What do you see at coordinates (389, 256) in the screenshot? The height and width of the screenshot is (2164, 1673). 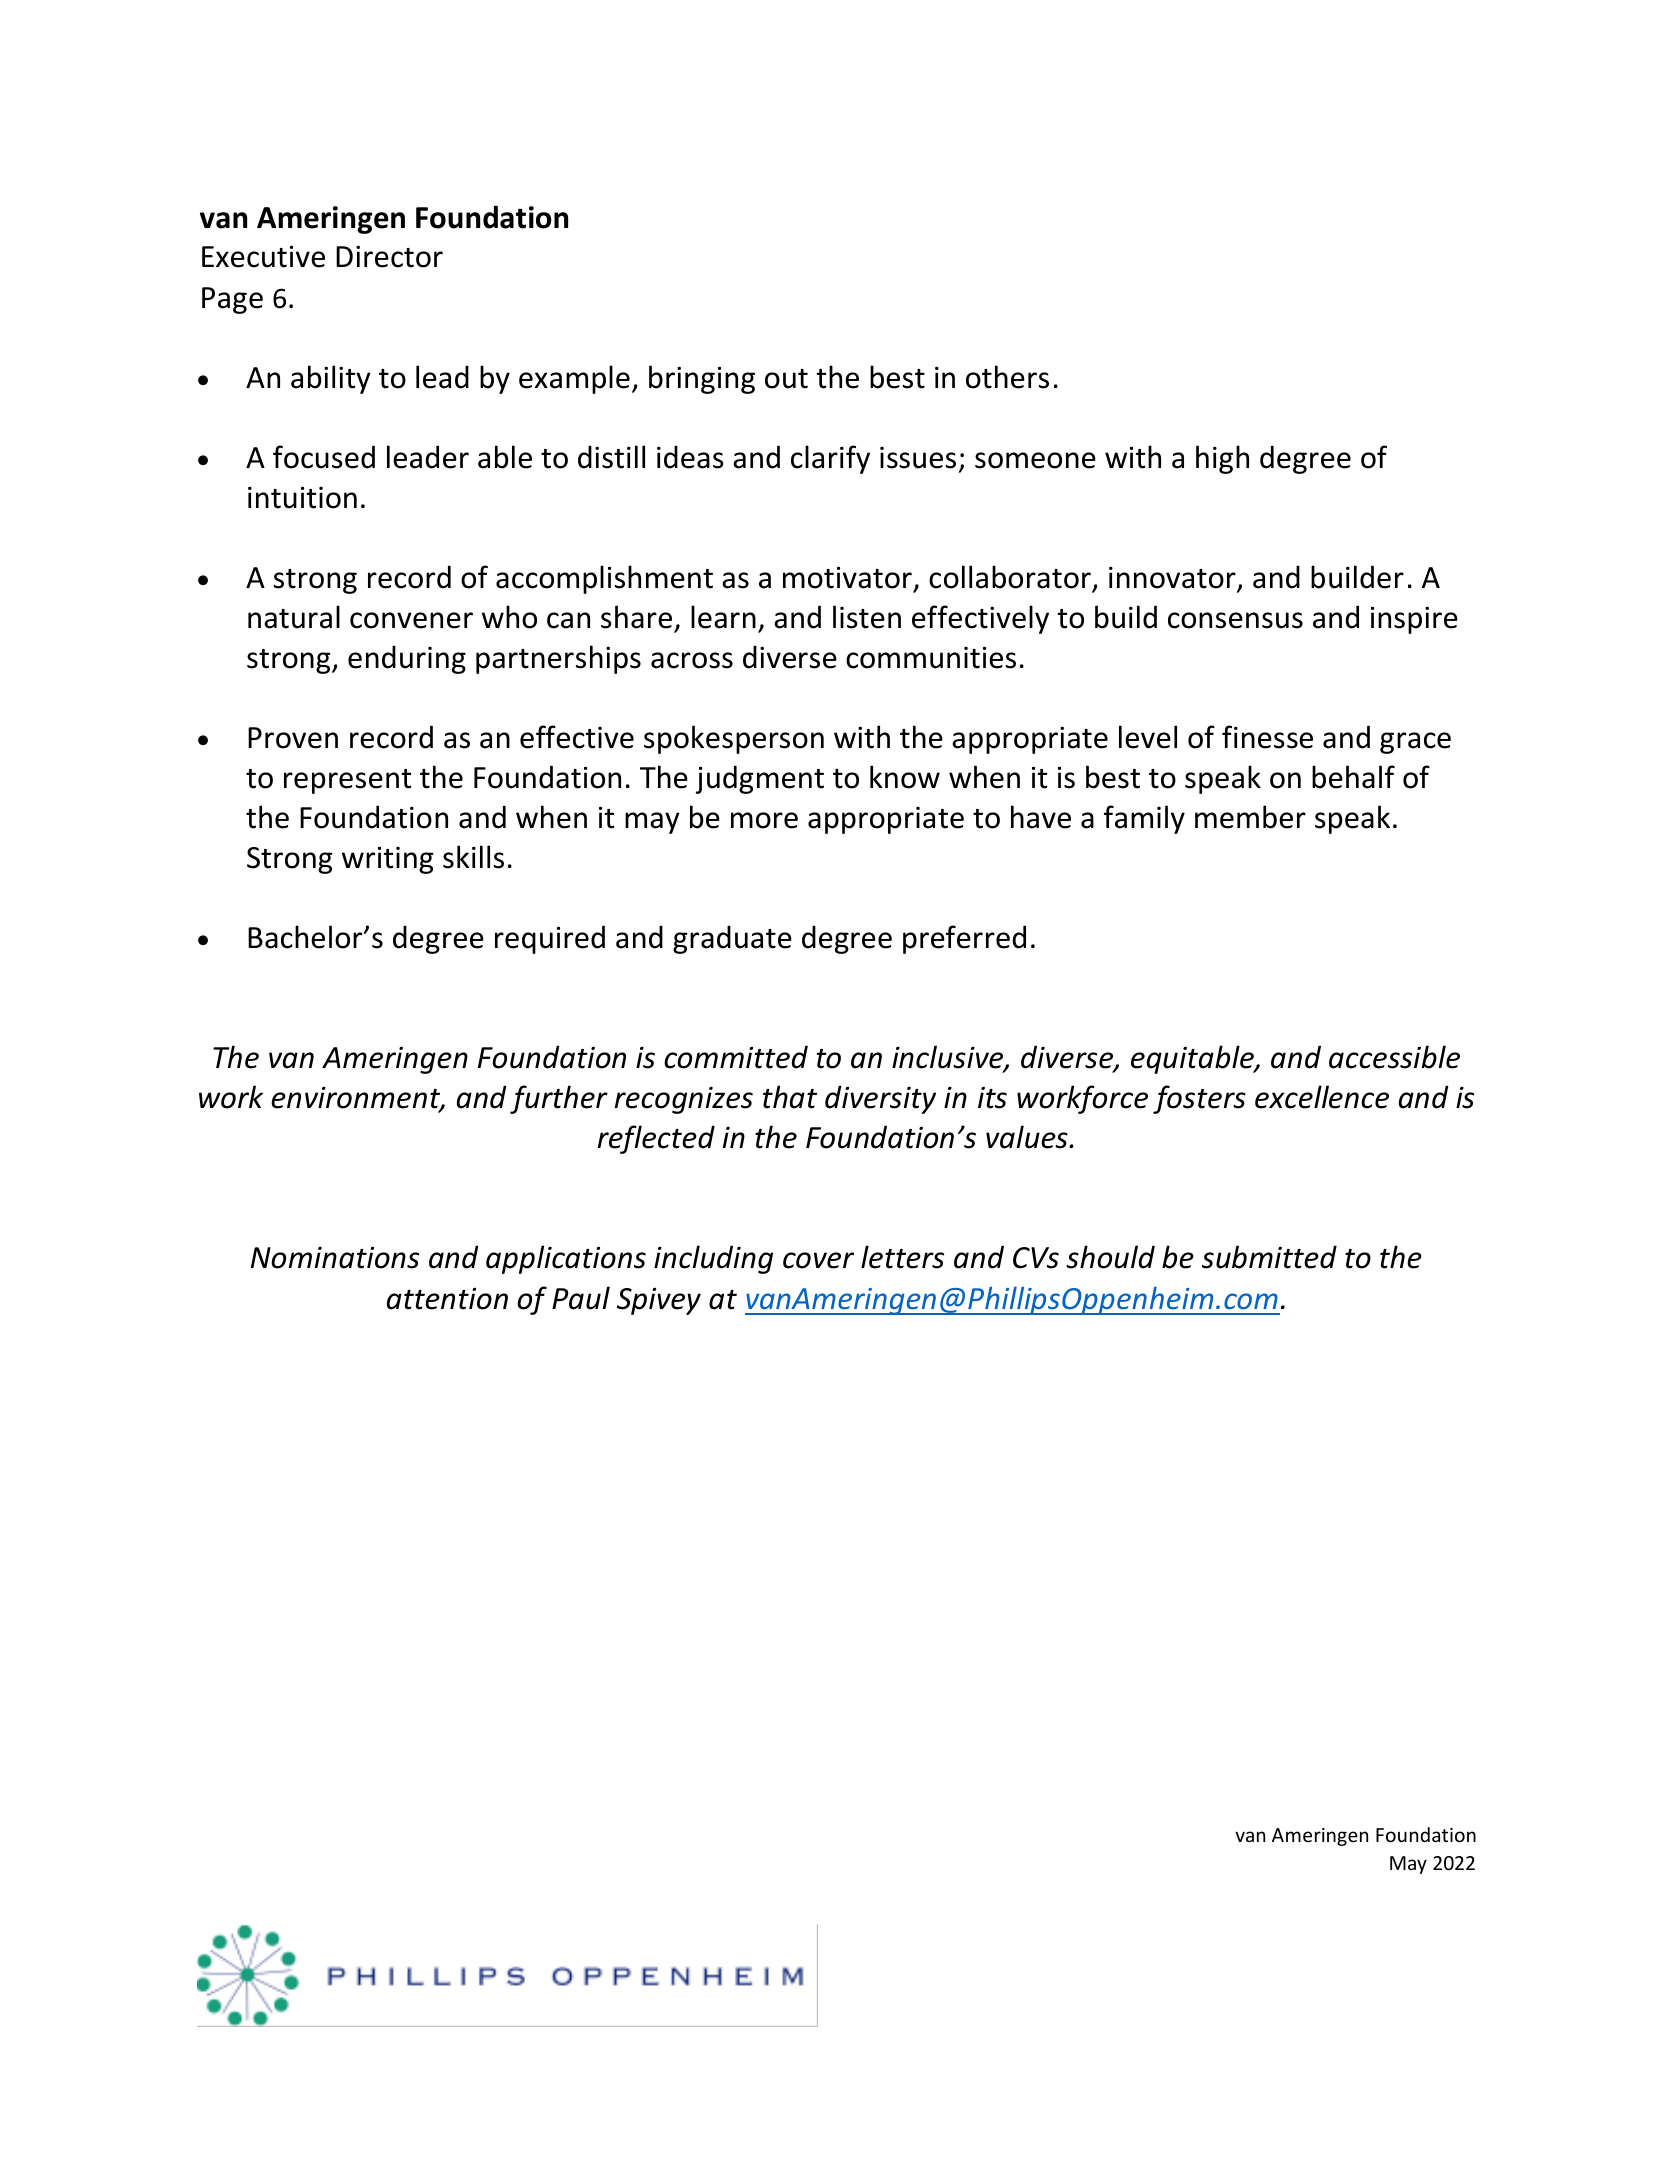 I see `Director` at bounding box center [389, 256].
